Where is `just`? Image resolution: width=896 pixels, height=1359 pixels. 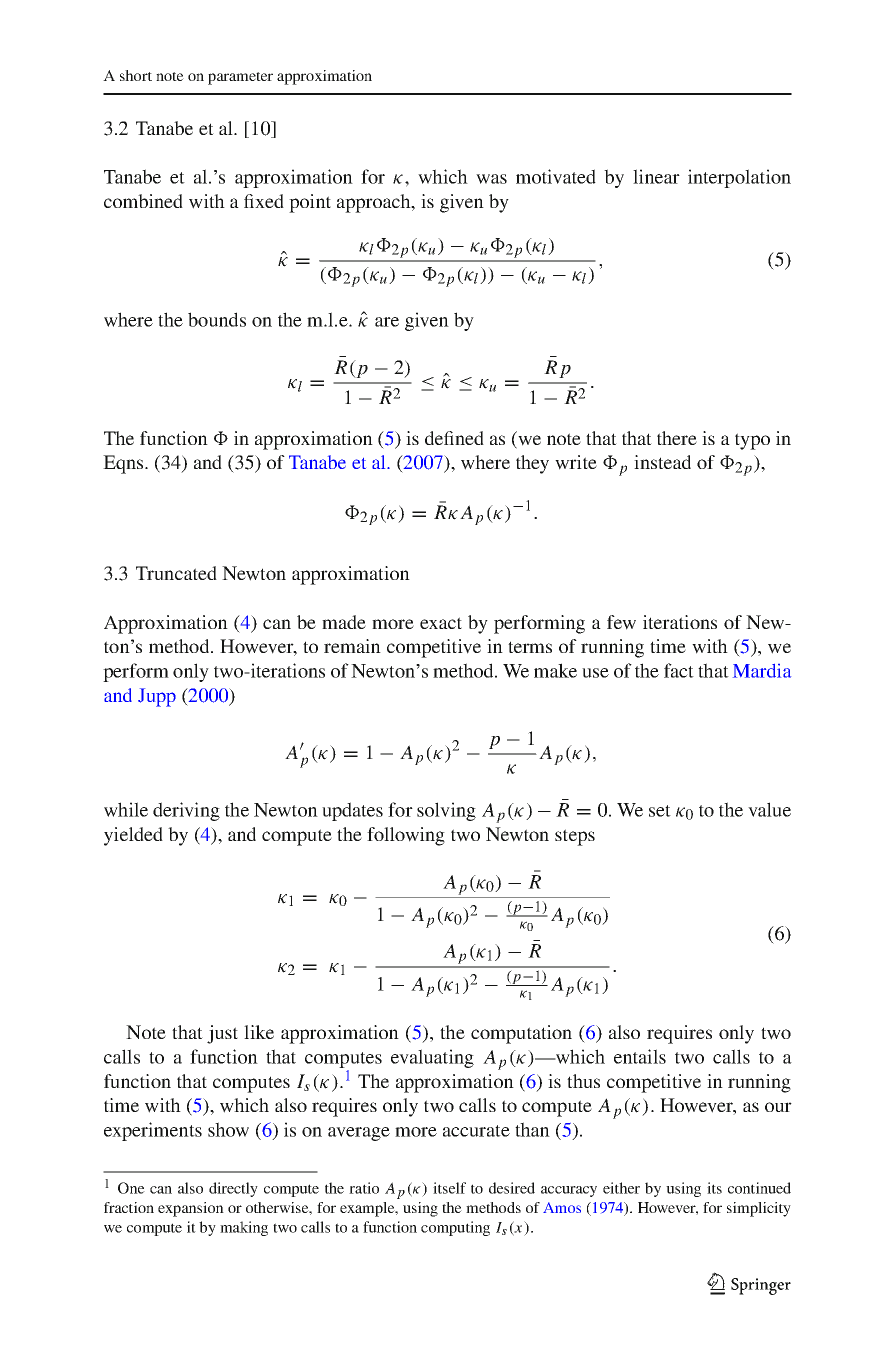 just is located at coordinates (222, 1034).
